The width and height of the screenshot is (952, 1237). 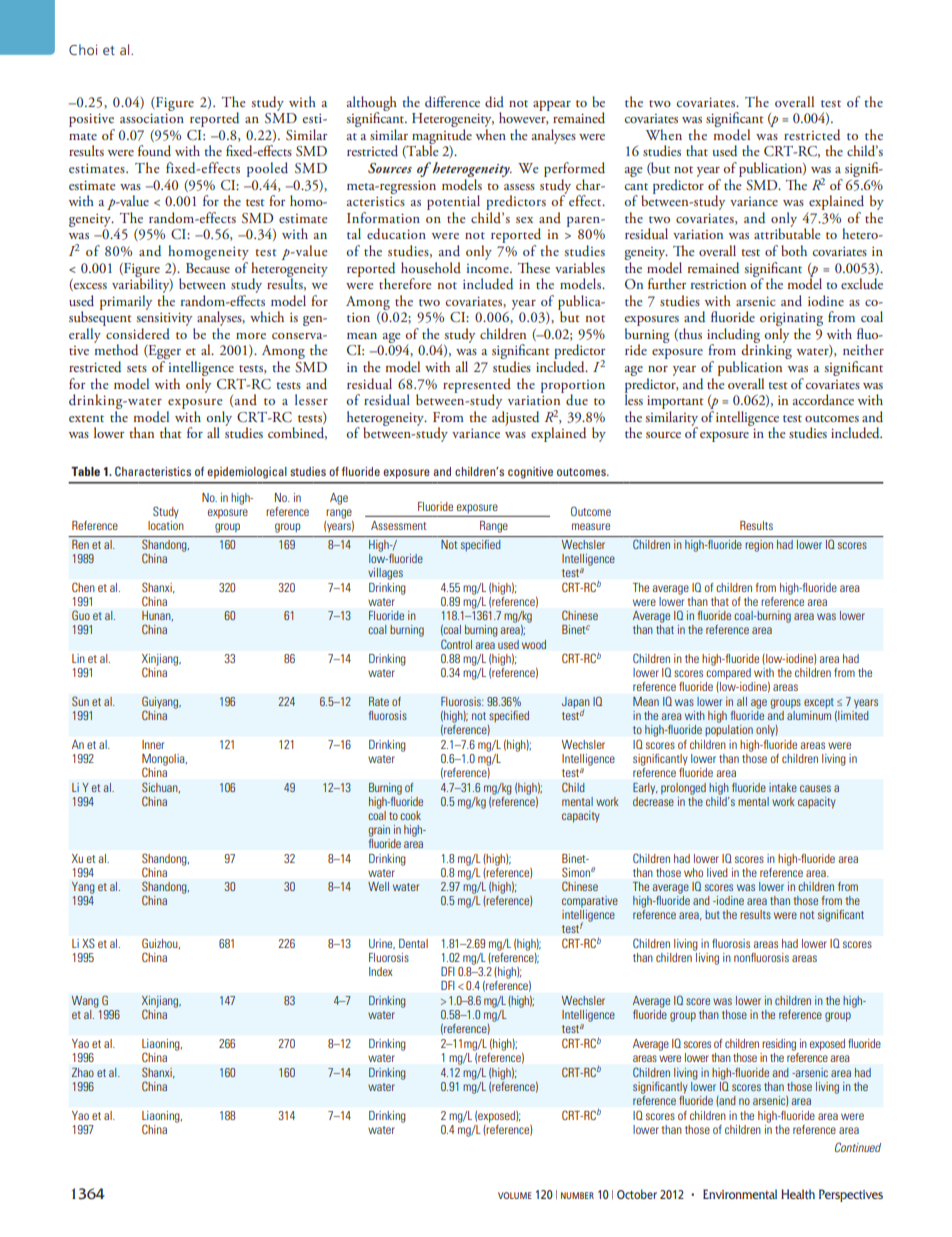 I want to click on found, so click(x=154, y=150).
